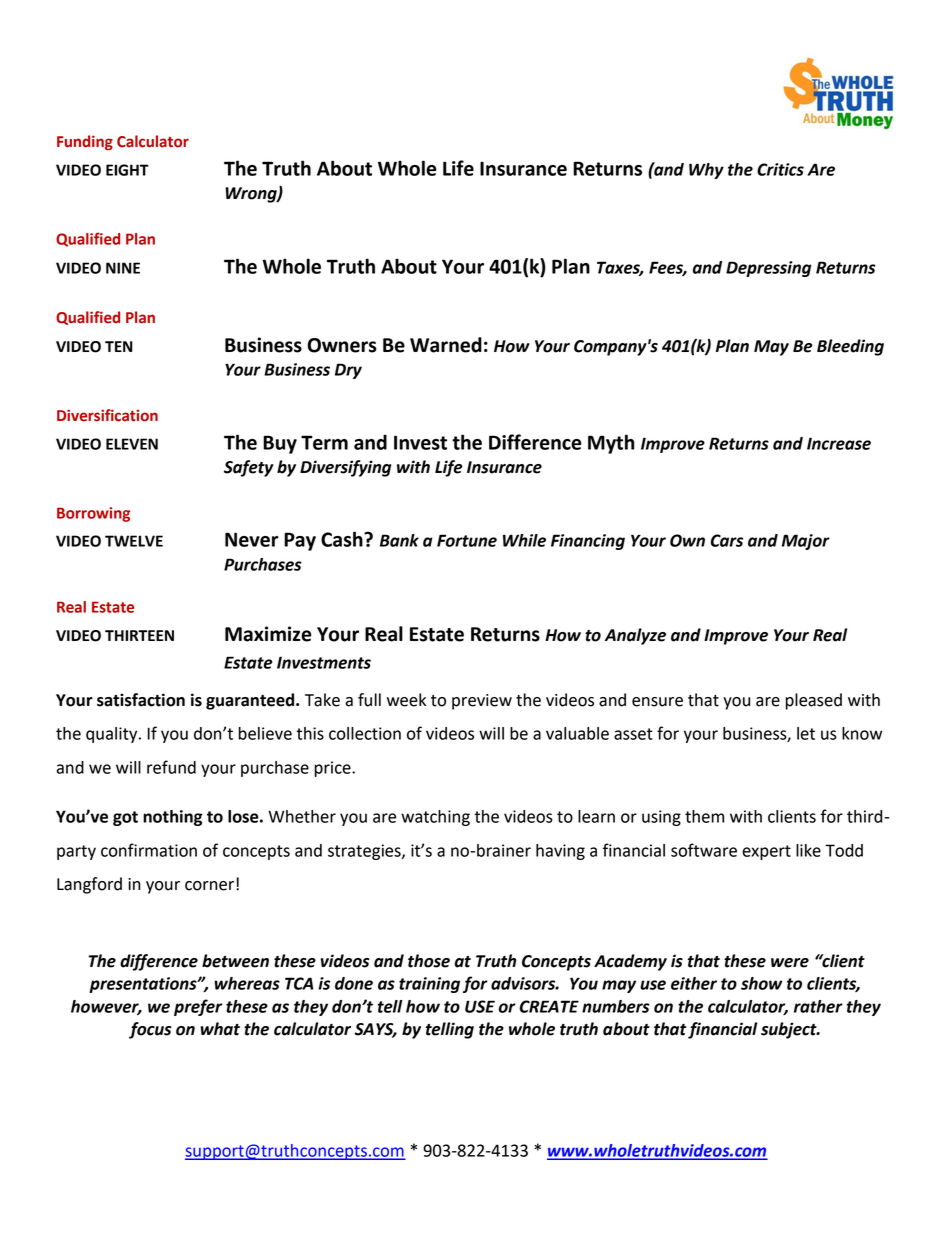  I want to click on Why, so click(706, 171).
